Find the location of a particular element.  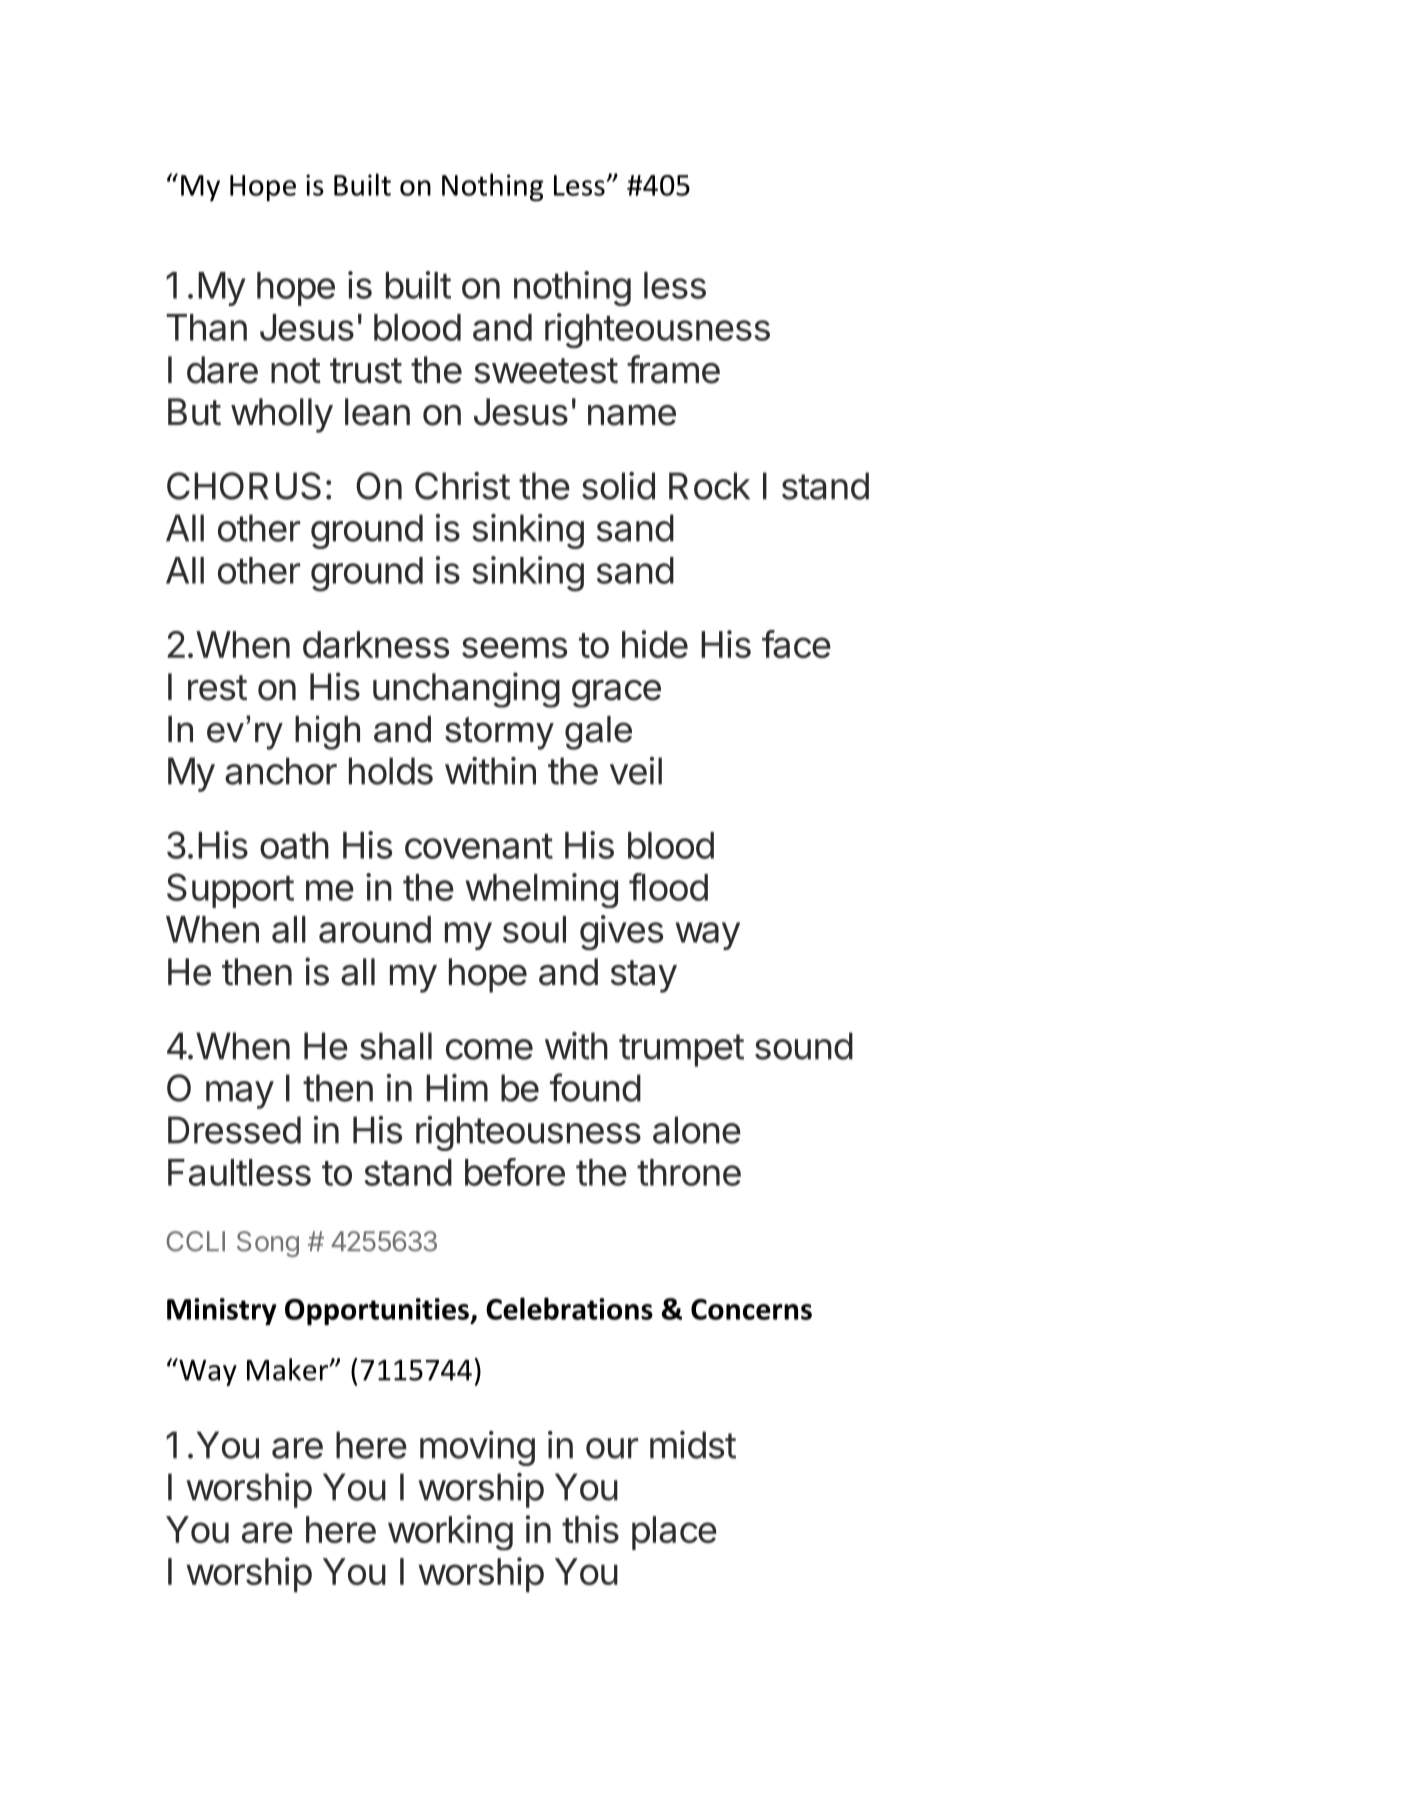

sweetest is located at coordinates (546, 371).
